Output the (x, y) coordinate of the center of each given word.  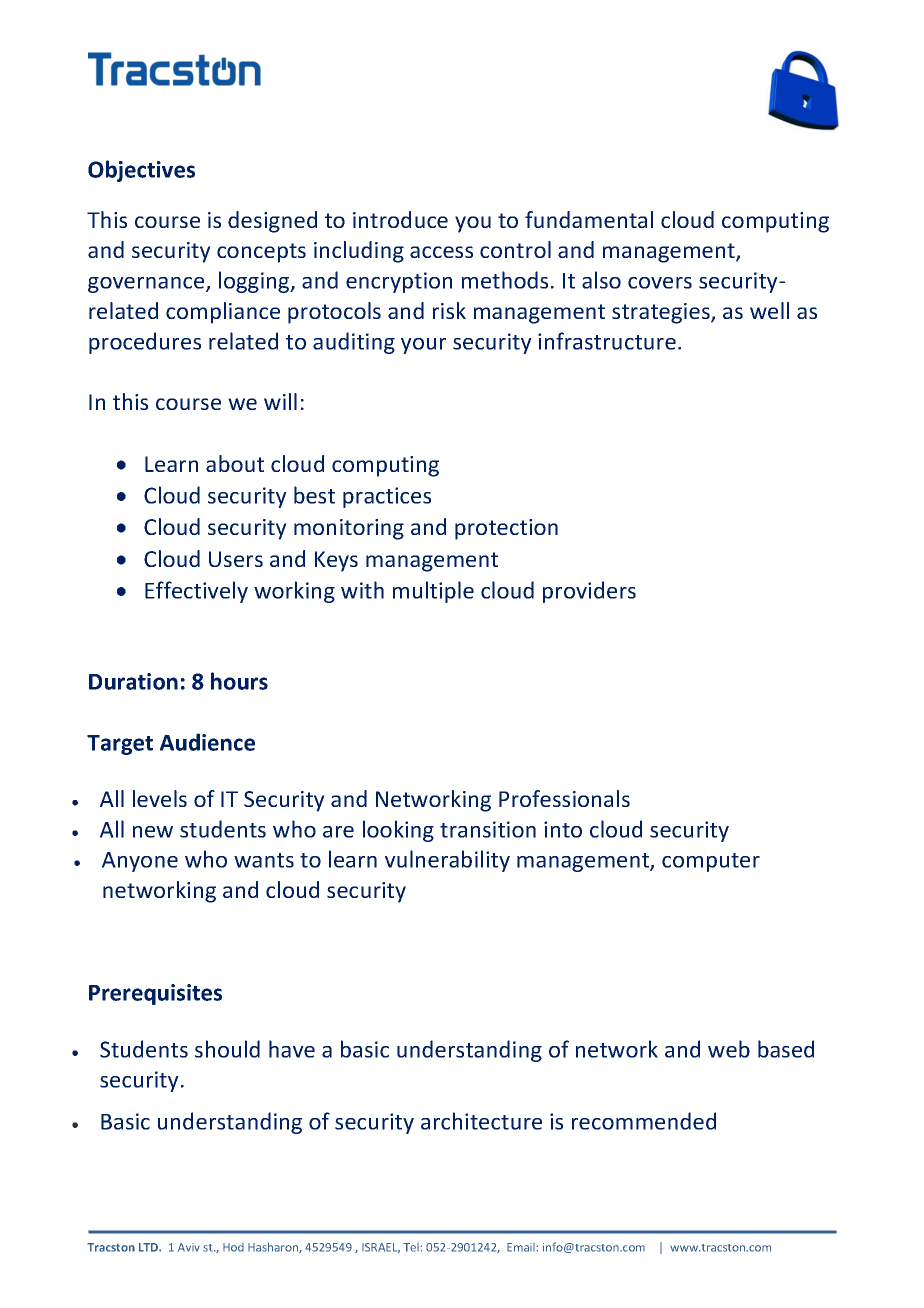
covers (660, 283)
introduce (400, 219)
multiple (433, 592)
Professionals (564, 798)
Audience (207, 742)
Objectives (141, 171)
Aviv (189, 1247)
